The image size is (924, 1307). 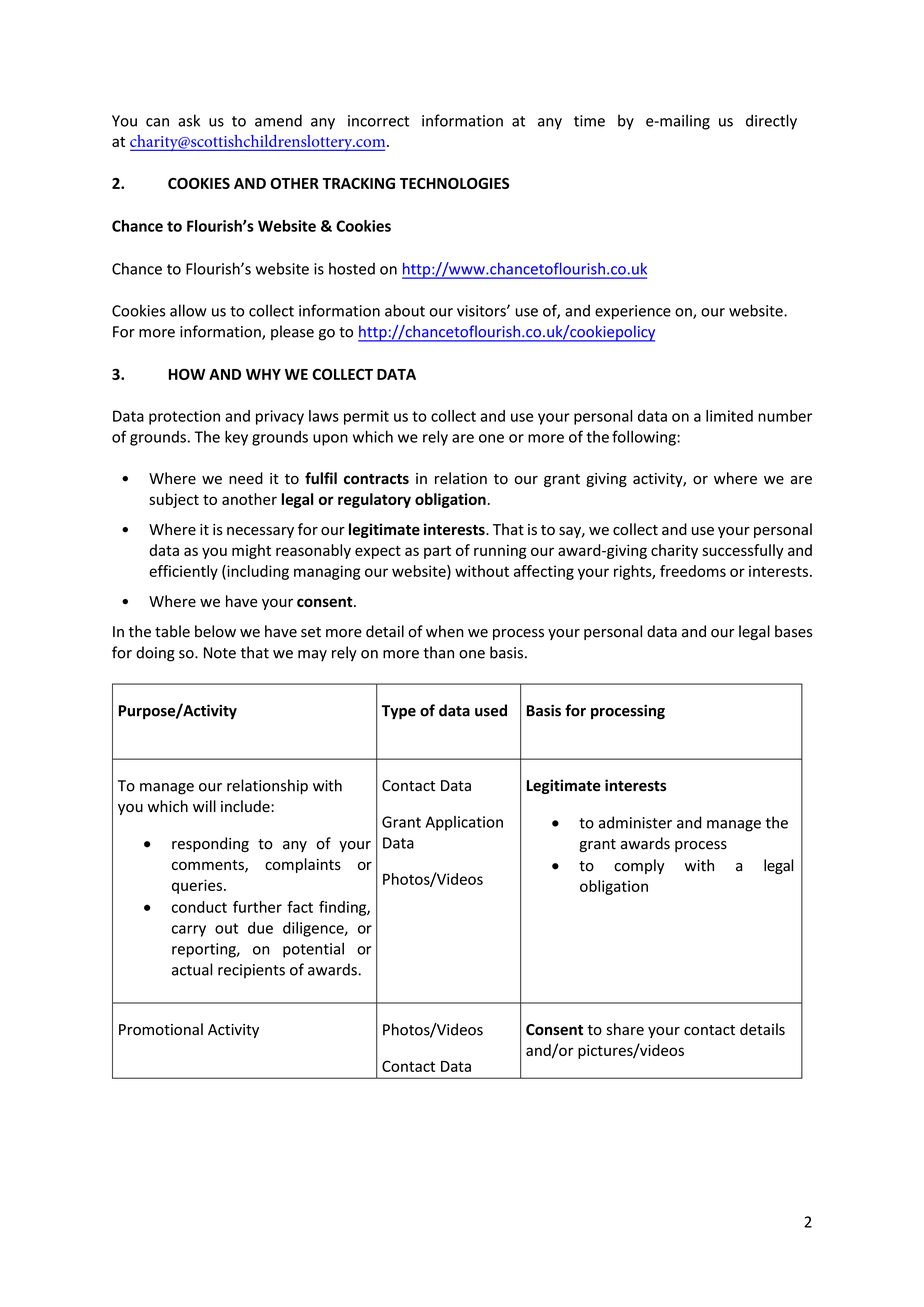 What do you see at coordinates (693, 571) in the screenshot?
I see `freedoms` at bounding box center [693, 571].
